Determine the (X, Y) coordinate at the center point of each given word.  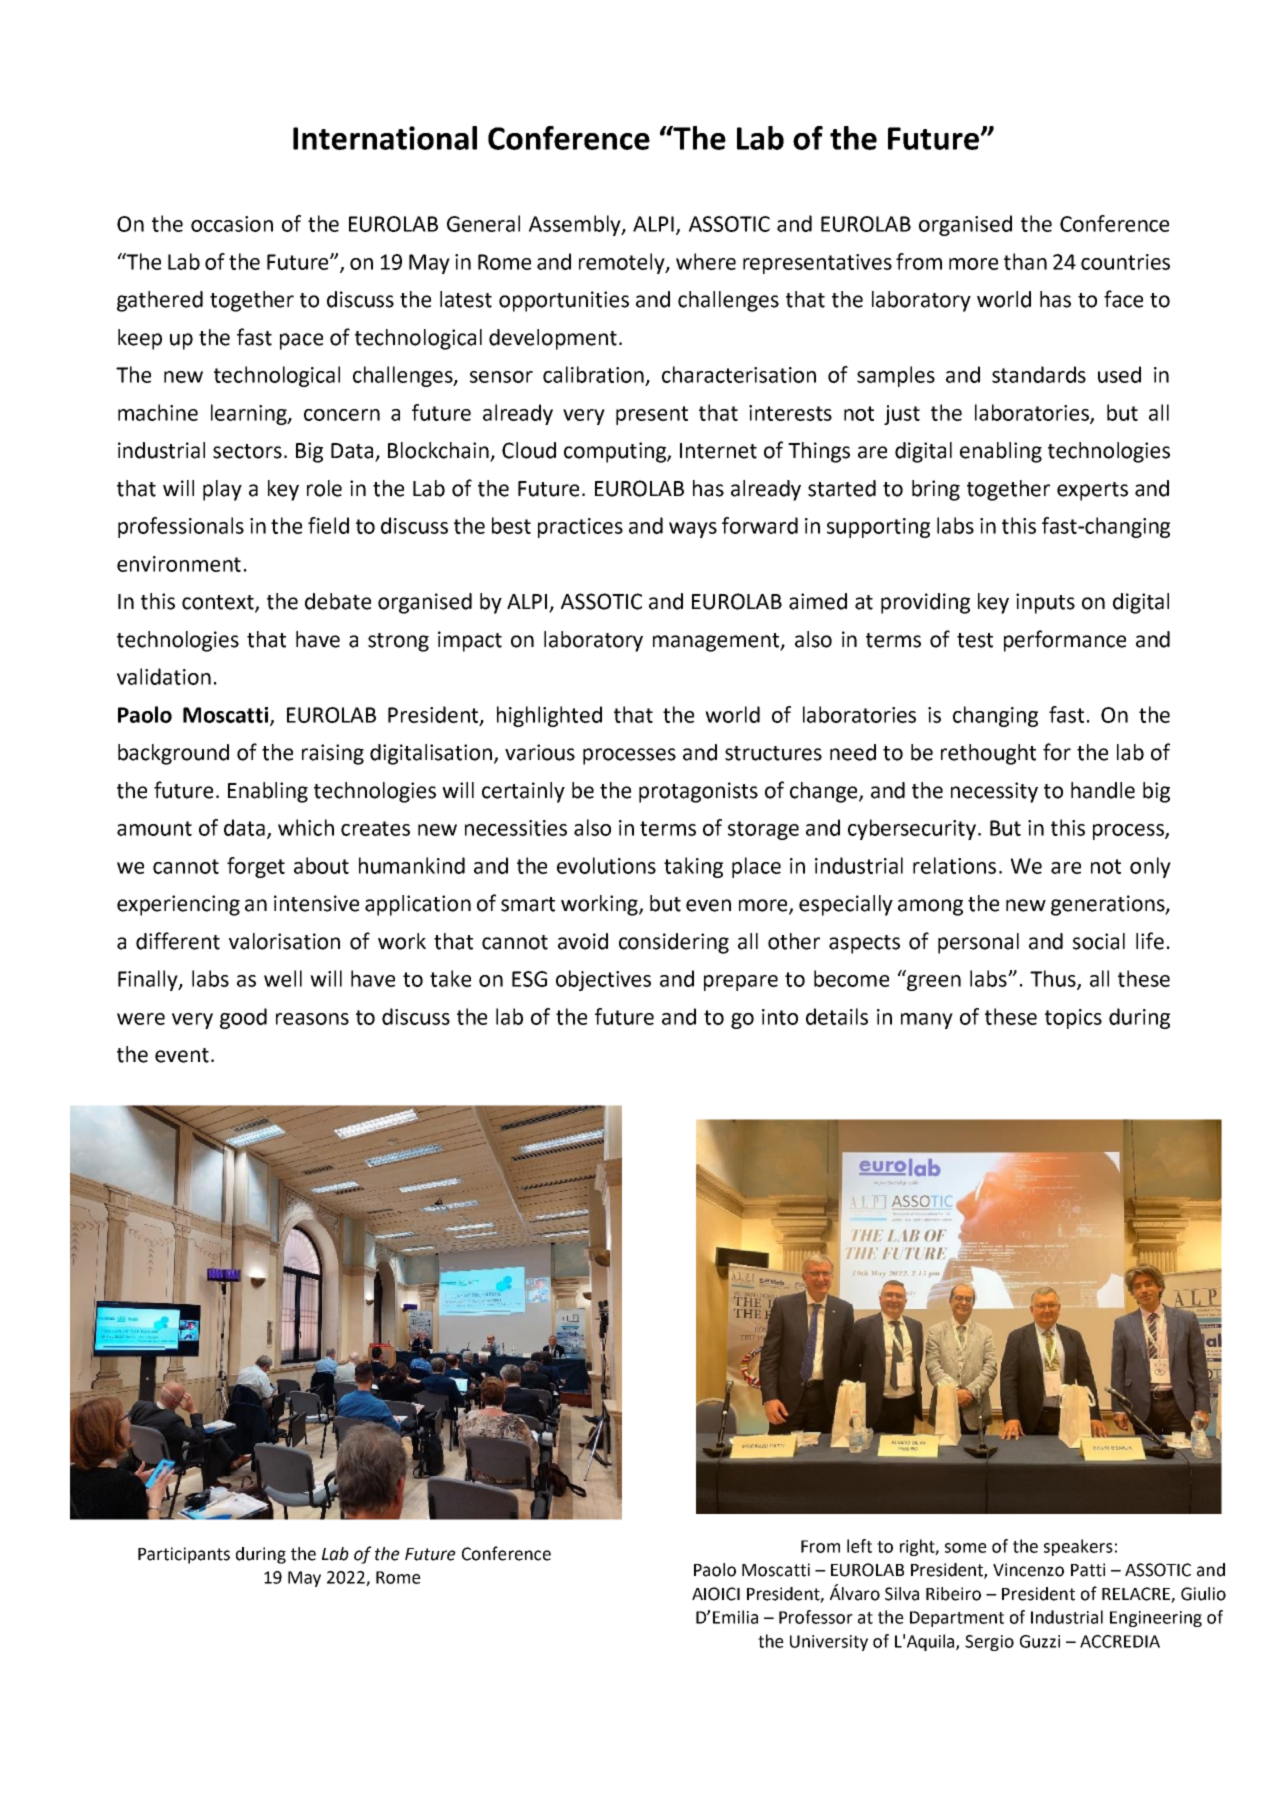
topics (1073, 1019)
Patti (1088, 1570)
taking (693, 867)
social (1099, 941)
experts (1092, 491)
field (328, 525)
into (780, 1017)
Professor (816, 1617)
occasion (232, 224)
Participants (184, 1555)
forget (256, 867)
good (243, 1018)
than (1025, 261)
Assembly (576, 225)
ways (693, 530)
